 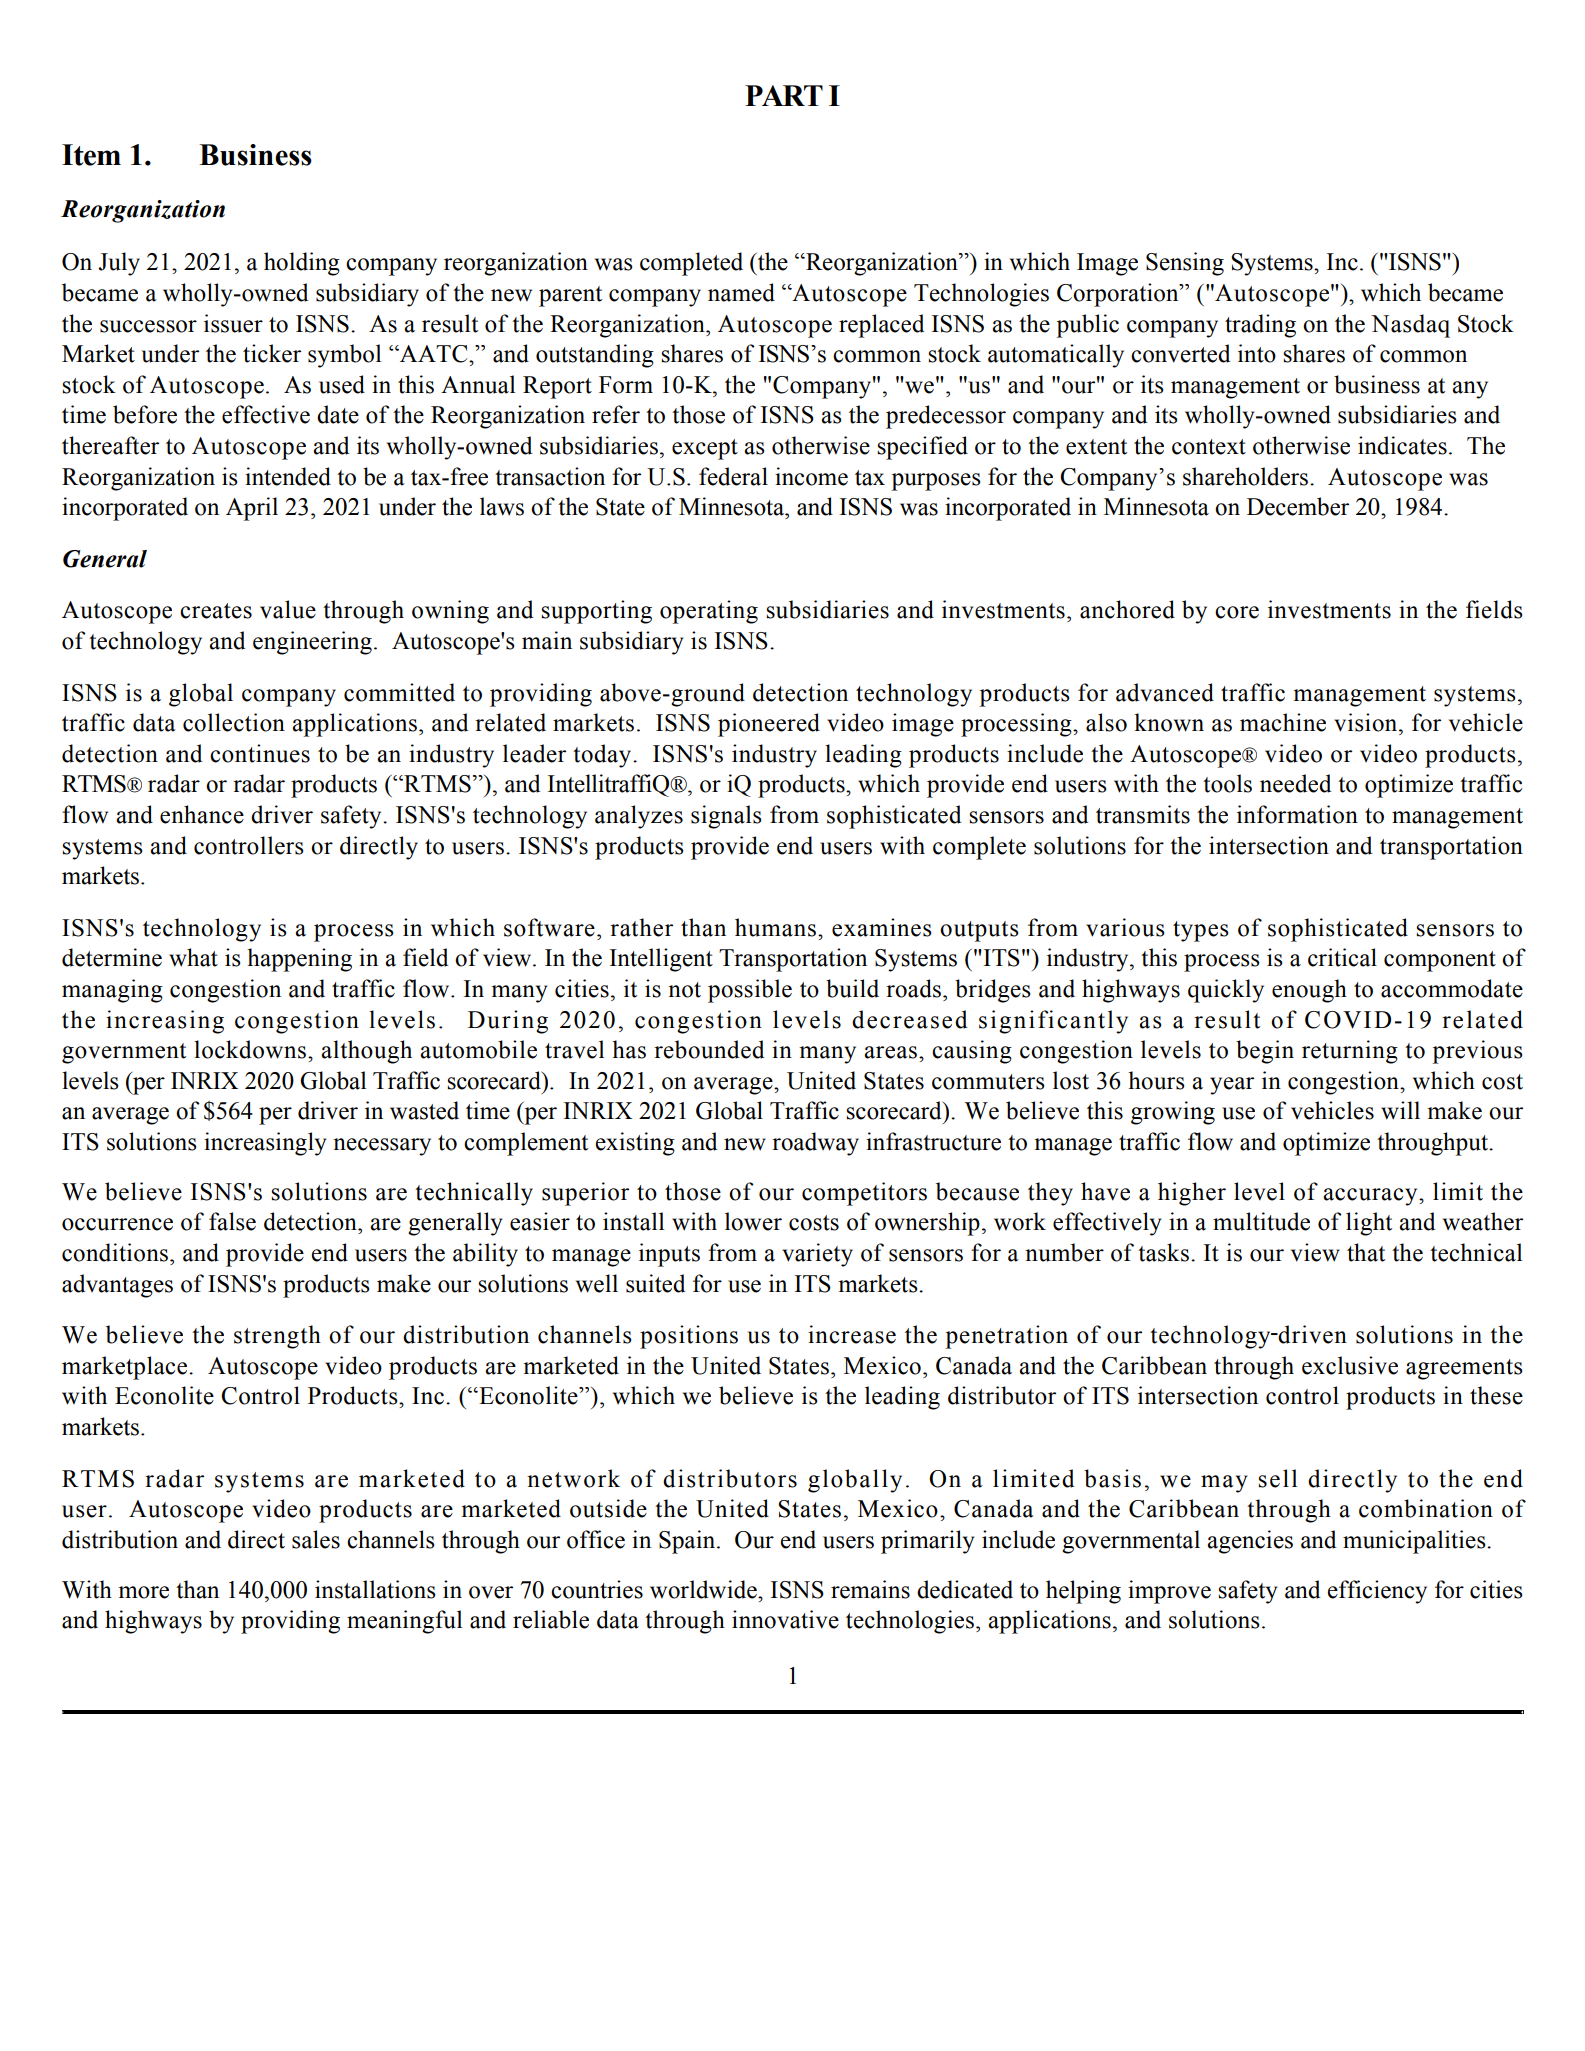 I want to click on signals, so click(x=726, y=817).
